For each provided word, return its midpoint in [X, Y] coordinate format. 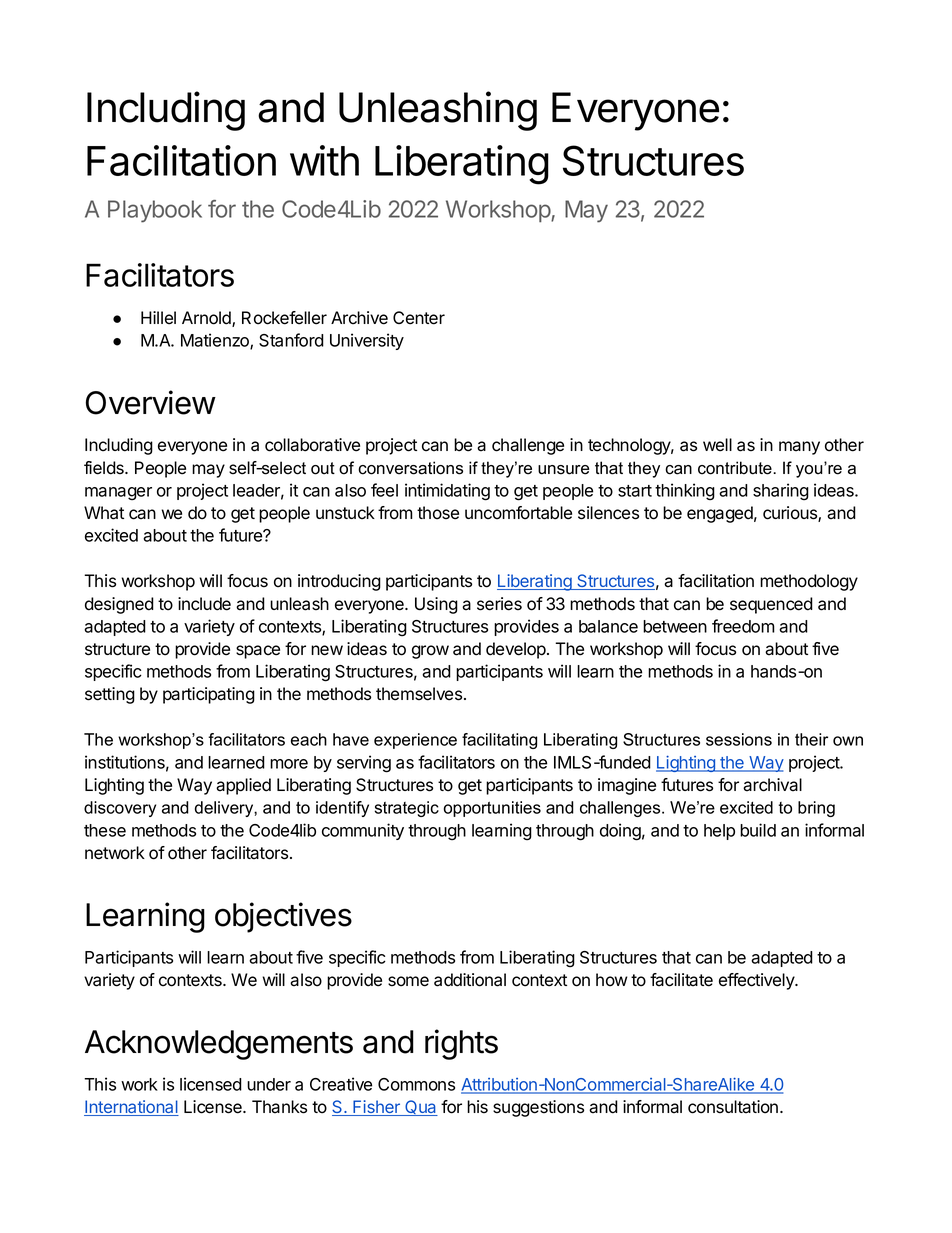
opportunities [492, 809]
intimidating [447, 492]
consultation [733, 1107]
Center [419, 318]
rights [461, 1044]
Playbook [155, 211]
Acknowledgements [219, 1045]
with [324, 160]
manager [118, 494]
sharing [781, 492]
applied [243, 786]
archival [772, 785]
